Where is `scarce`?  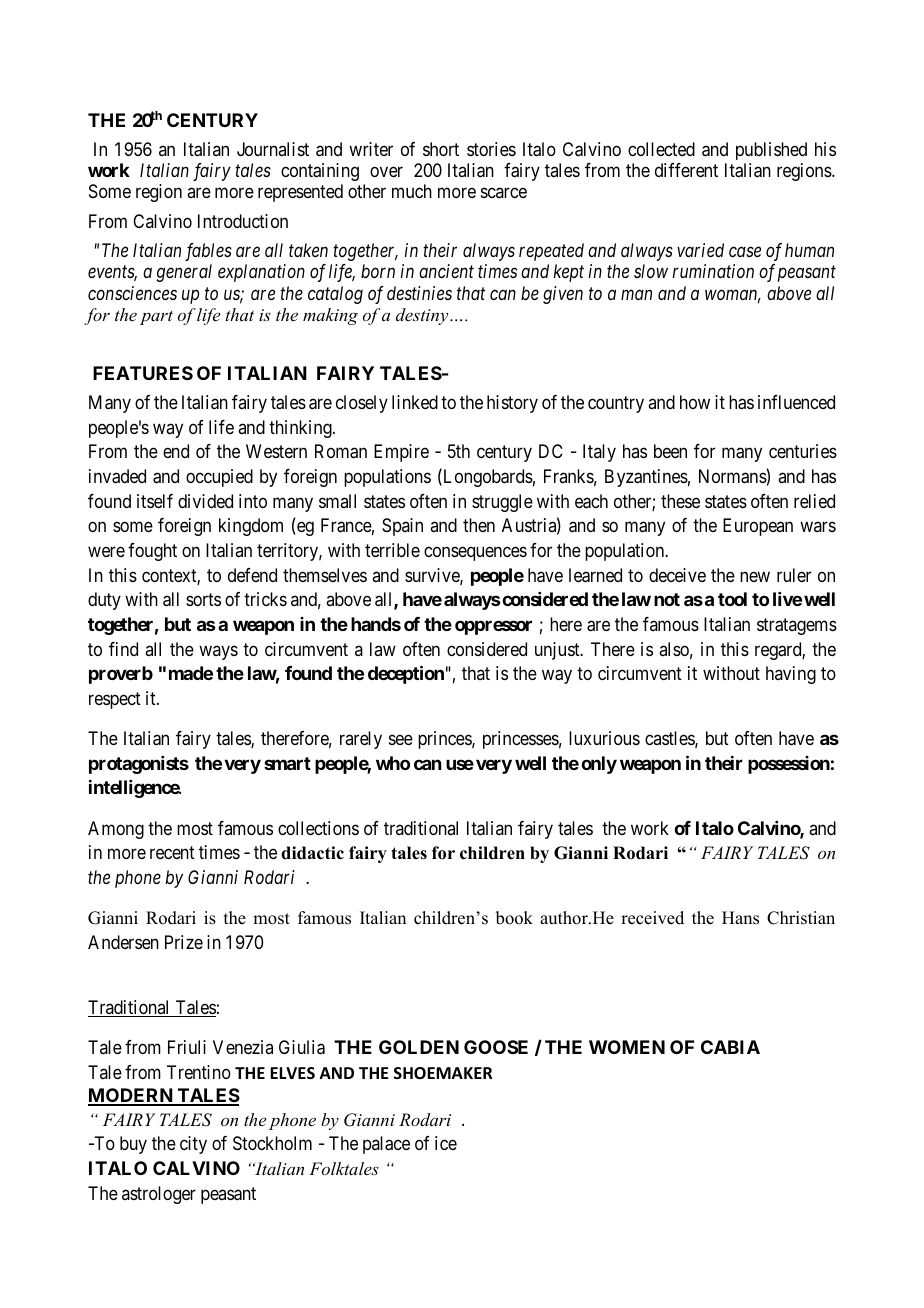
scarce is located at coordinates (504, 193).
